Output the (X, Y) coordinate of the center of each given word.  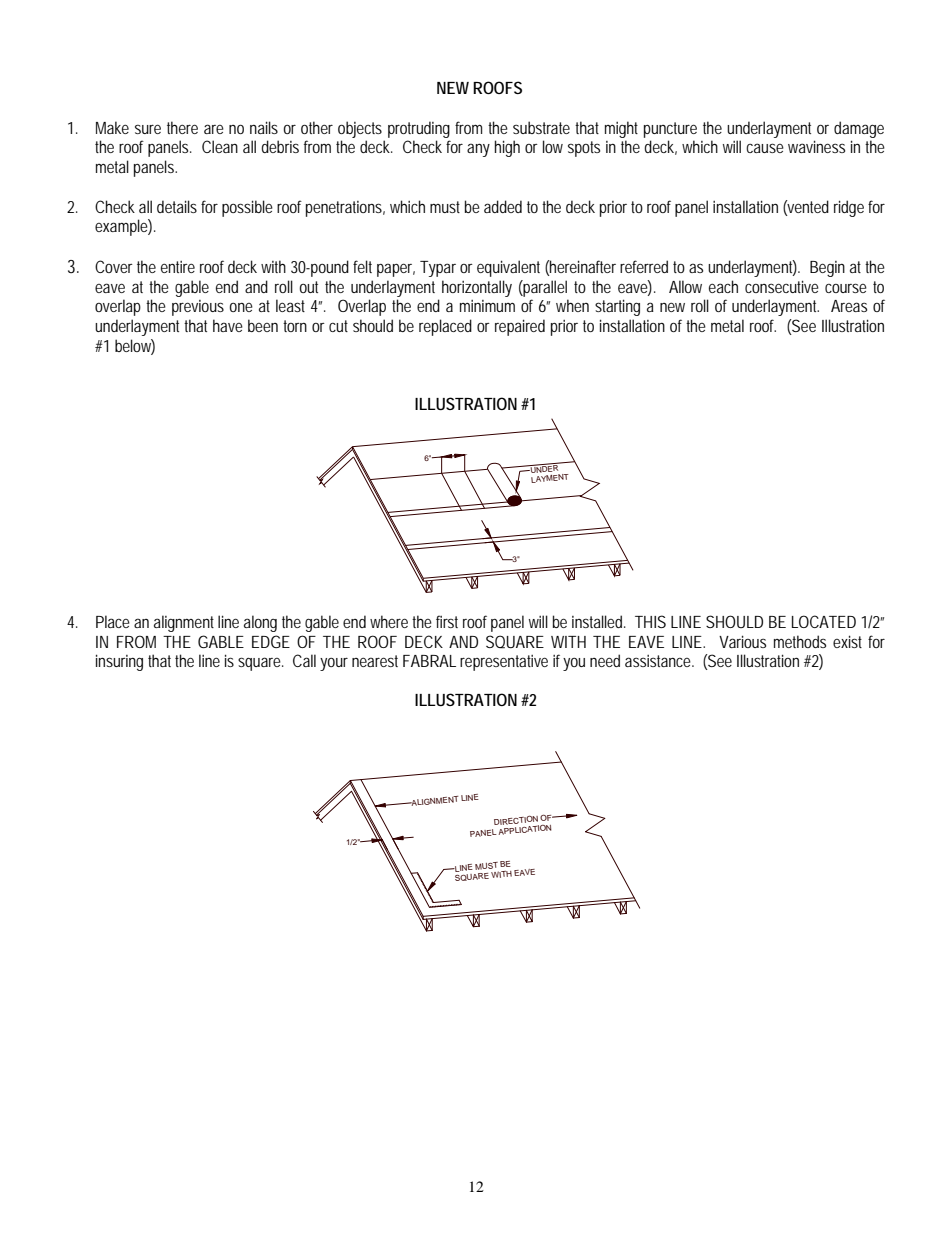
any (478, 150)
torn (295, 326)
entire (178, 267)
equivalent (508, 268)
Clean (220, 146)
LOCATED (824, 621)
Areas (849, 306)
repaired (520, 327)
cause (765, 148)
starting (617, 307)
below (135, 347)
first (447, 621)
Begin (827, 269)
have (228, 325)
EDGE (271, 641)
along (260, 623)
